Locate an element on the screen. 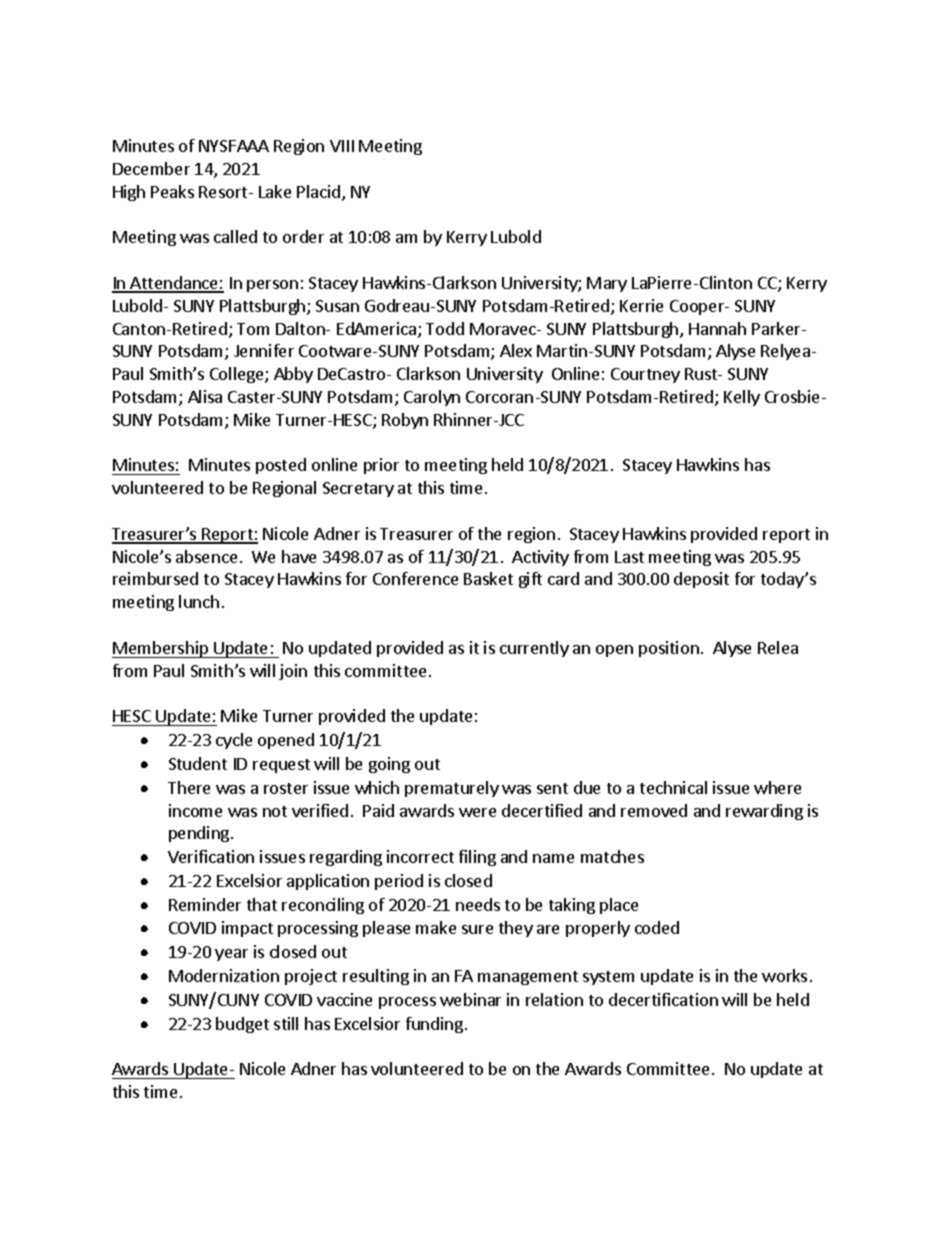 This screenshot has width=952, height=1233. Peaks is located at coordinates (172, 191).
